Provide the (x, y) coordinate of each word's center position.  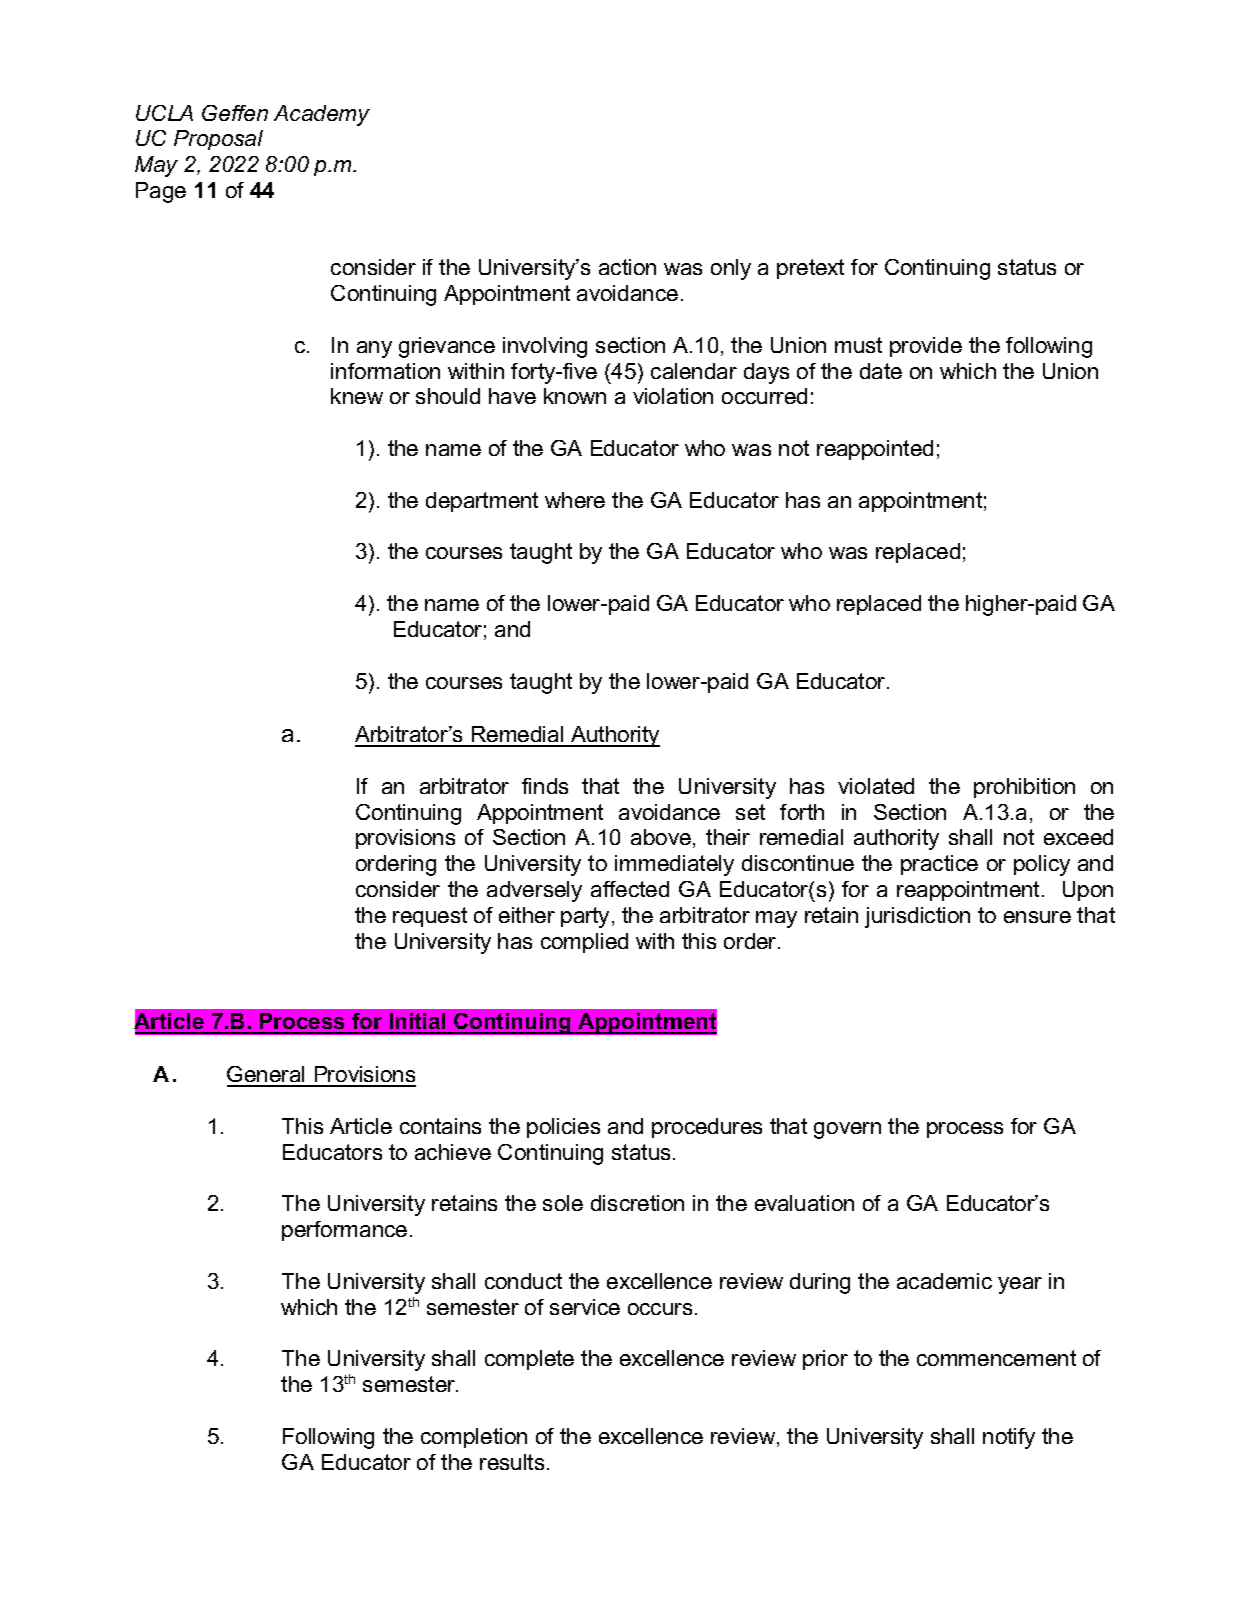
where (575, 500)
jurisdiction (917, 917)
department (482, 502)
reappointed (875, 450)
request (430, 917)
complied (584, 943)
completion (474, 1438)
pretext (810, 269)
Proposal (218, 140)
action (627, 267)
